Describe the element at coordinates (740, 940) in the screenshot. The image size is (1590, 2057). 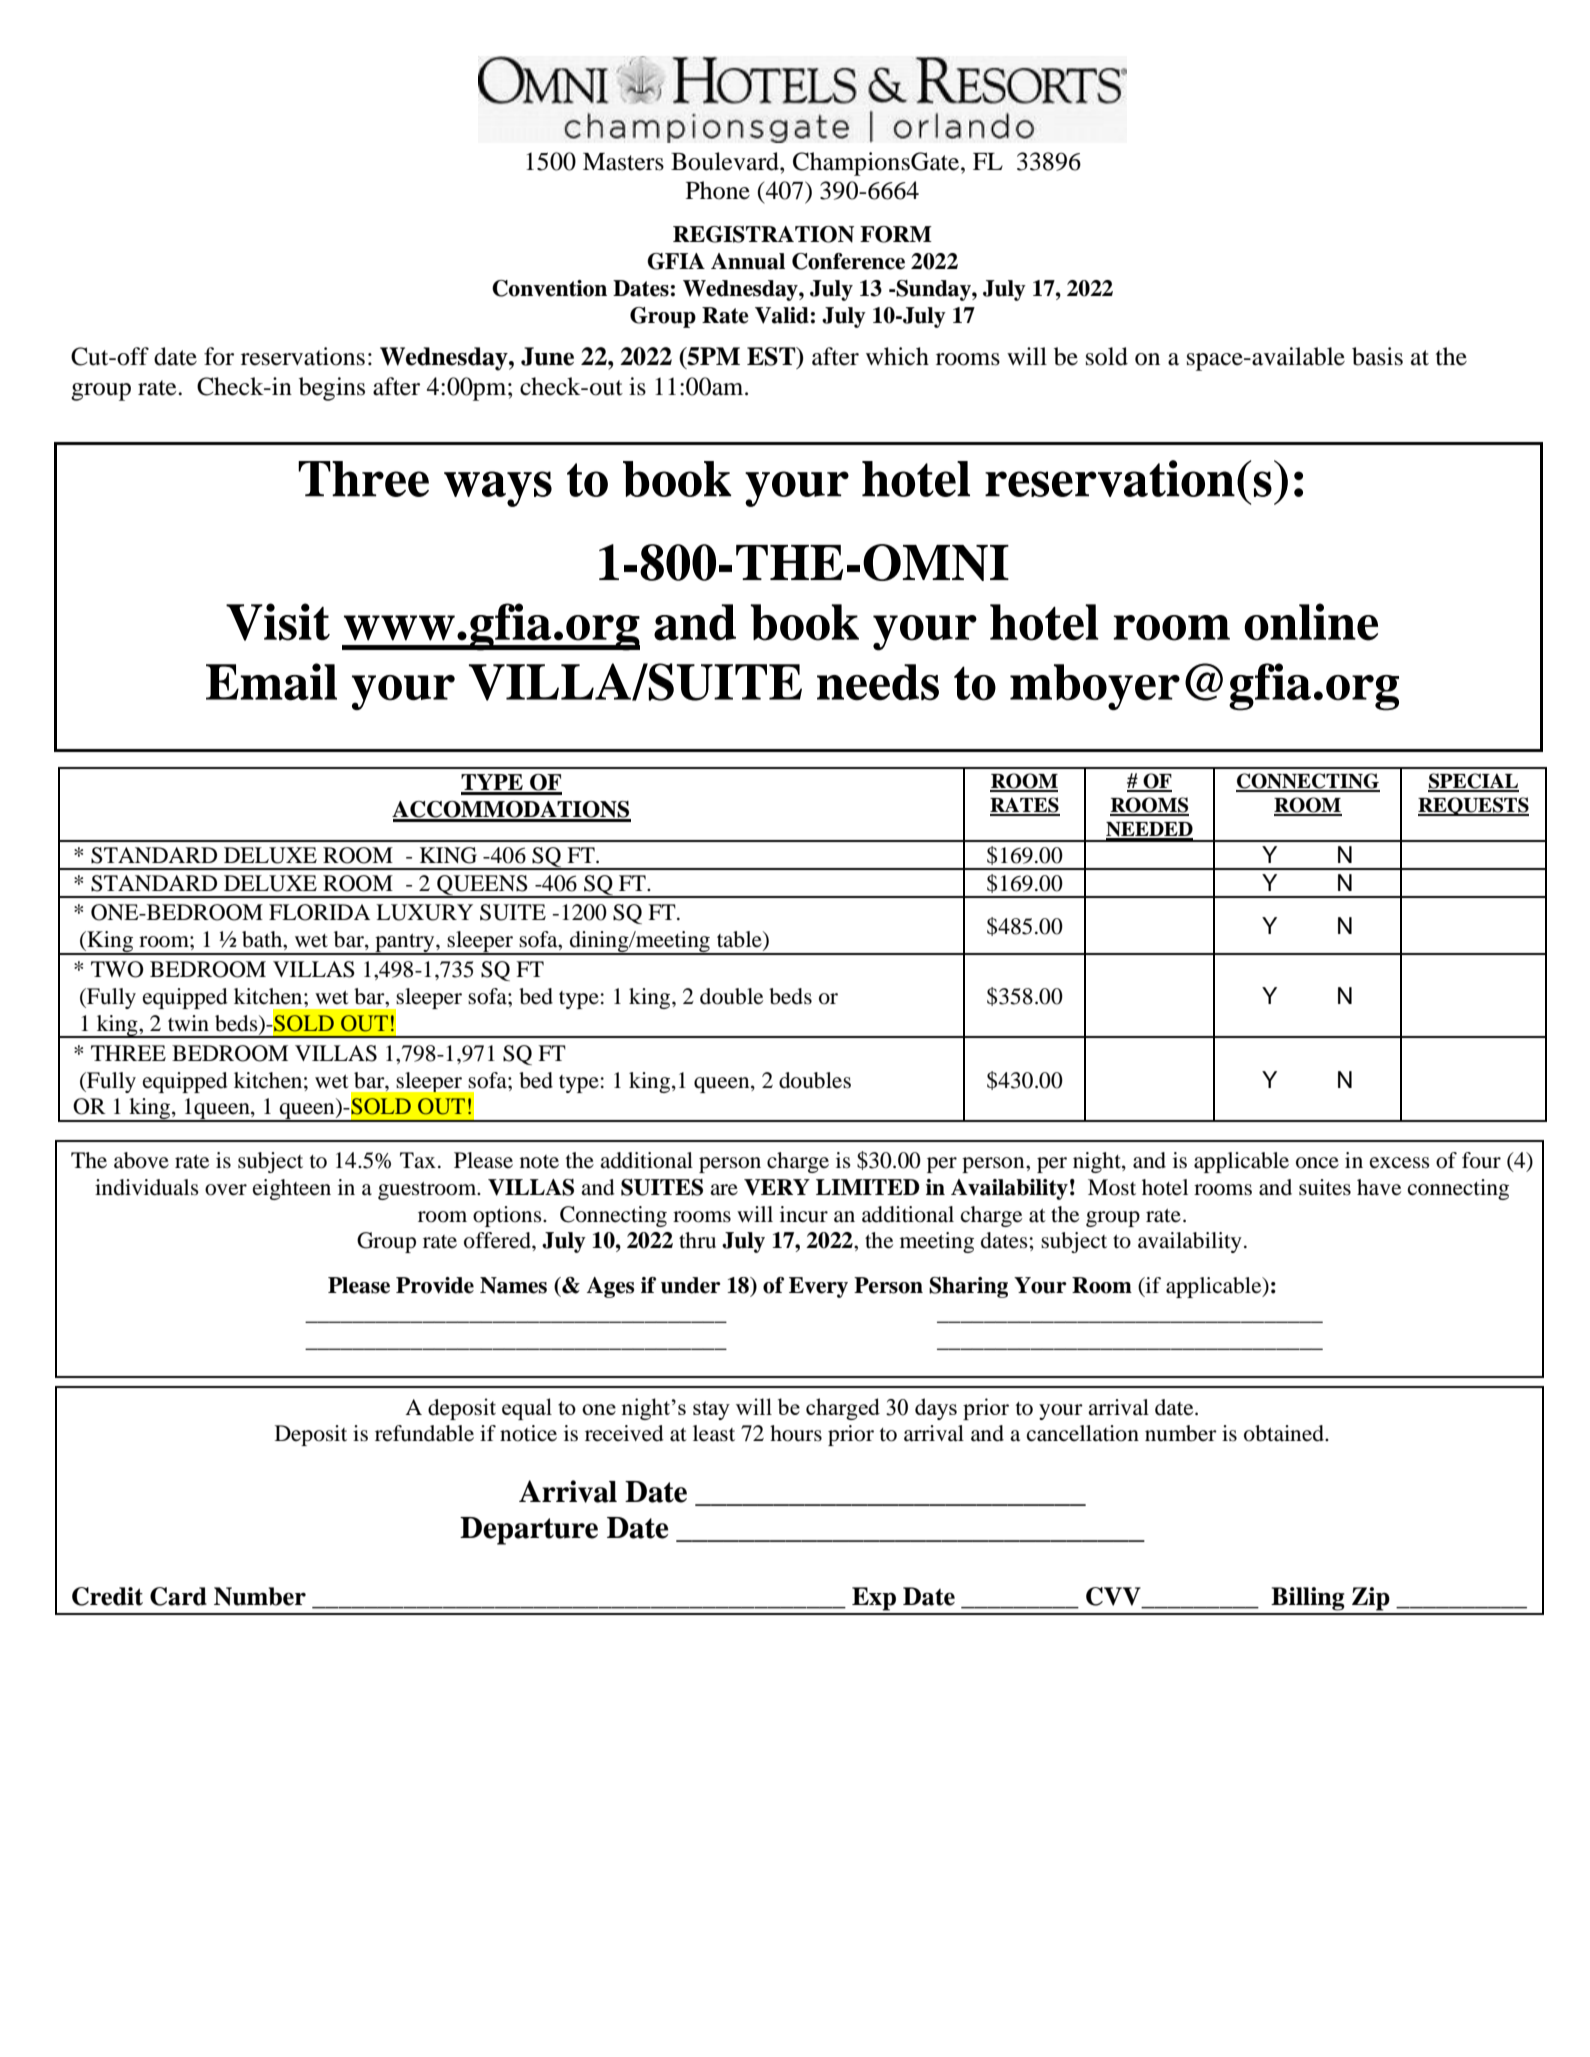
I see `table` at that location.
